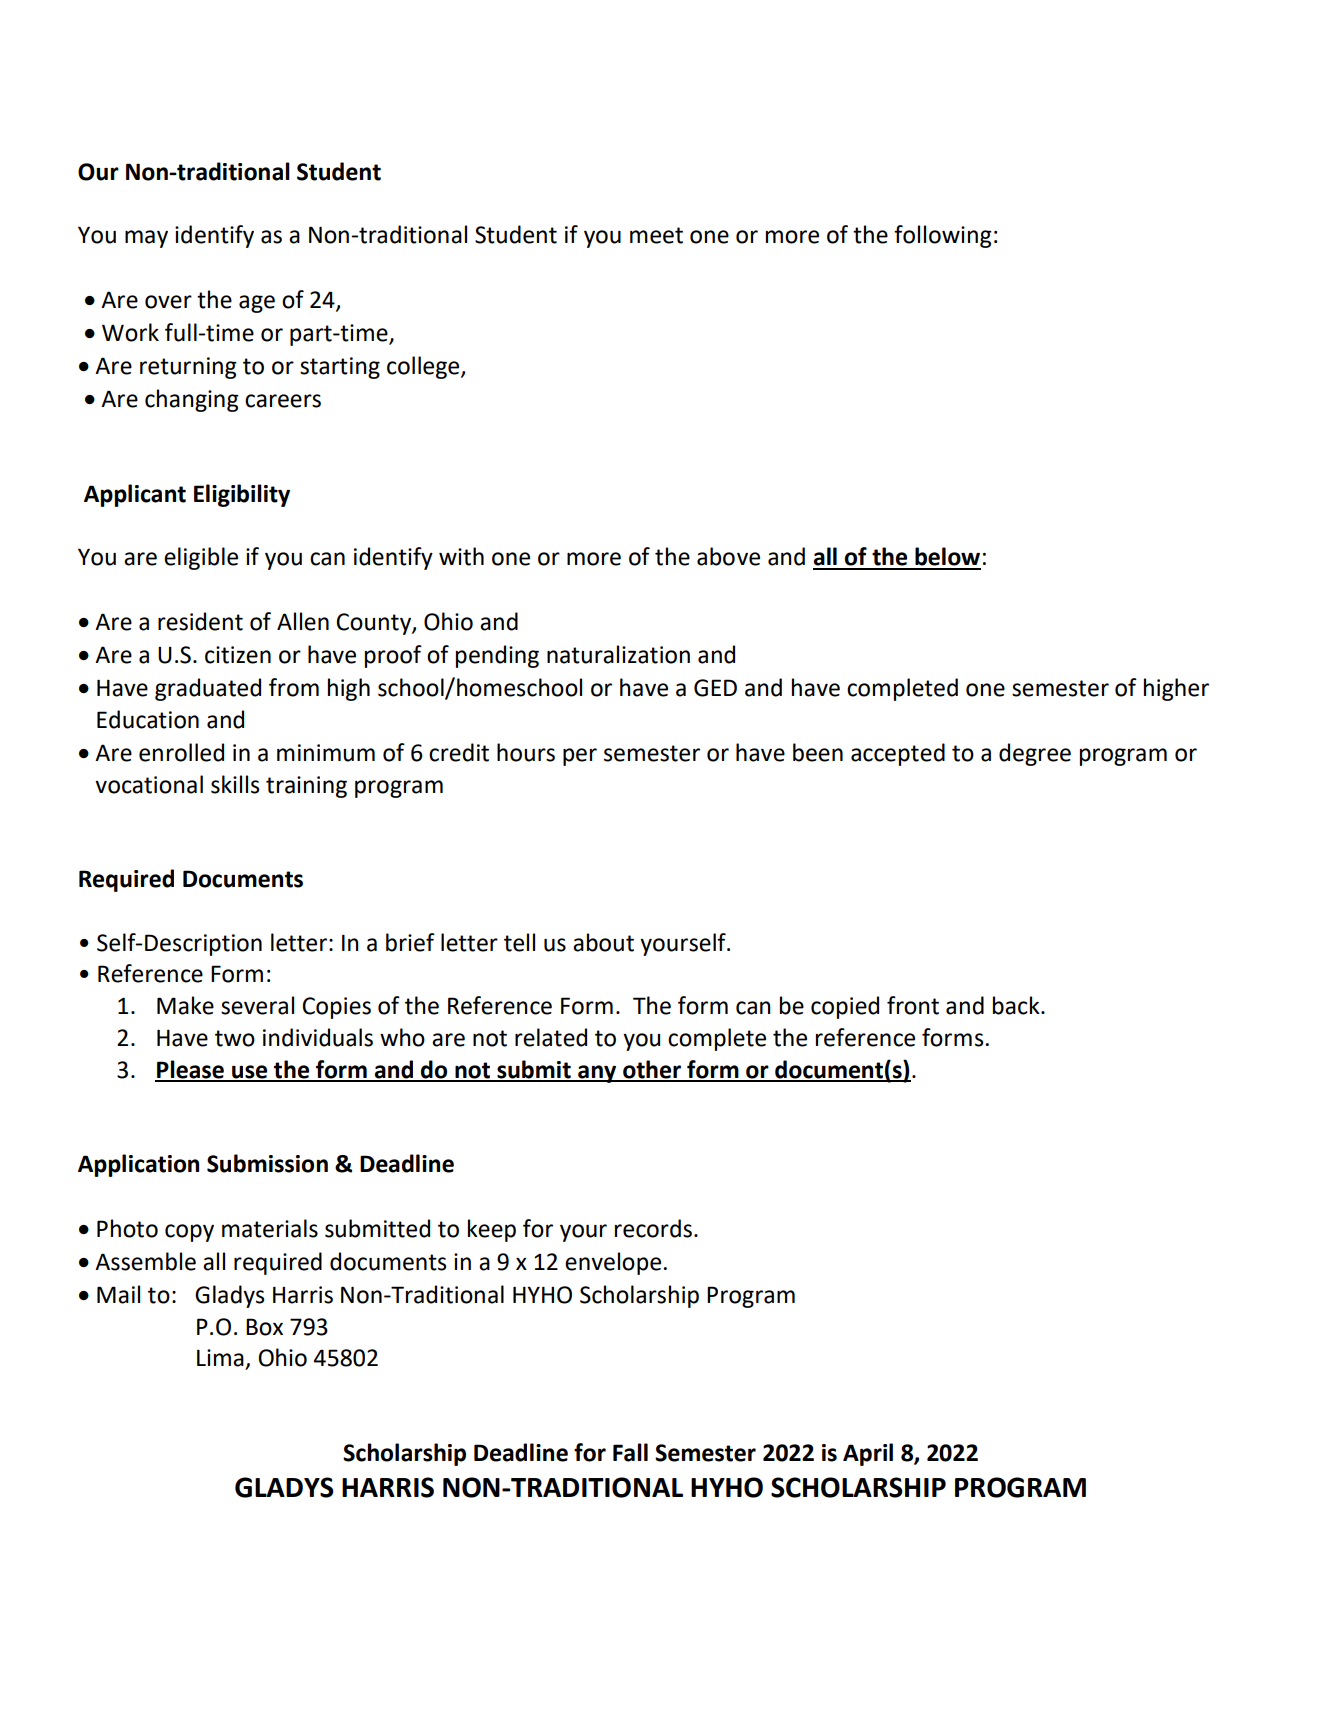 The image size is (1322, 1711). Describe the element at coordinates (235, 1038) in the screenshot. I see `two` at that location.
